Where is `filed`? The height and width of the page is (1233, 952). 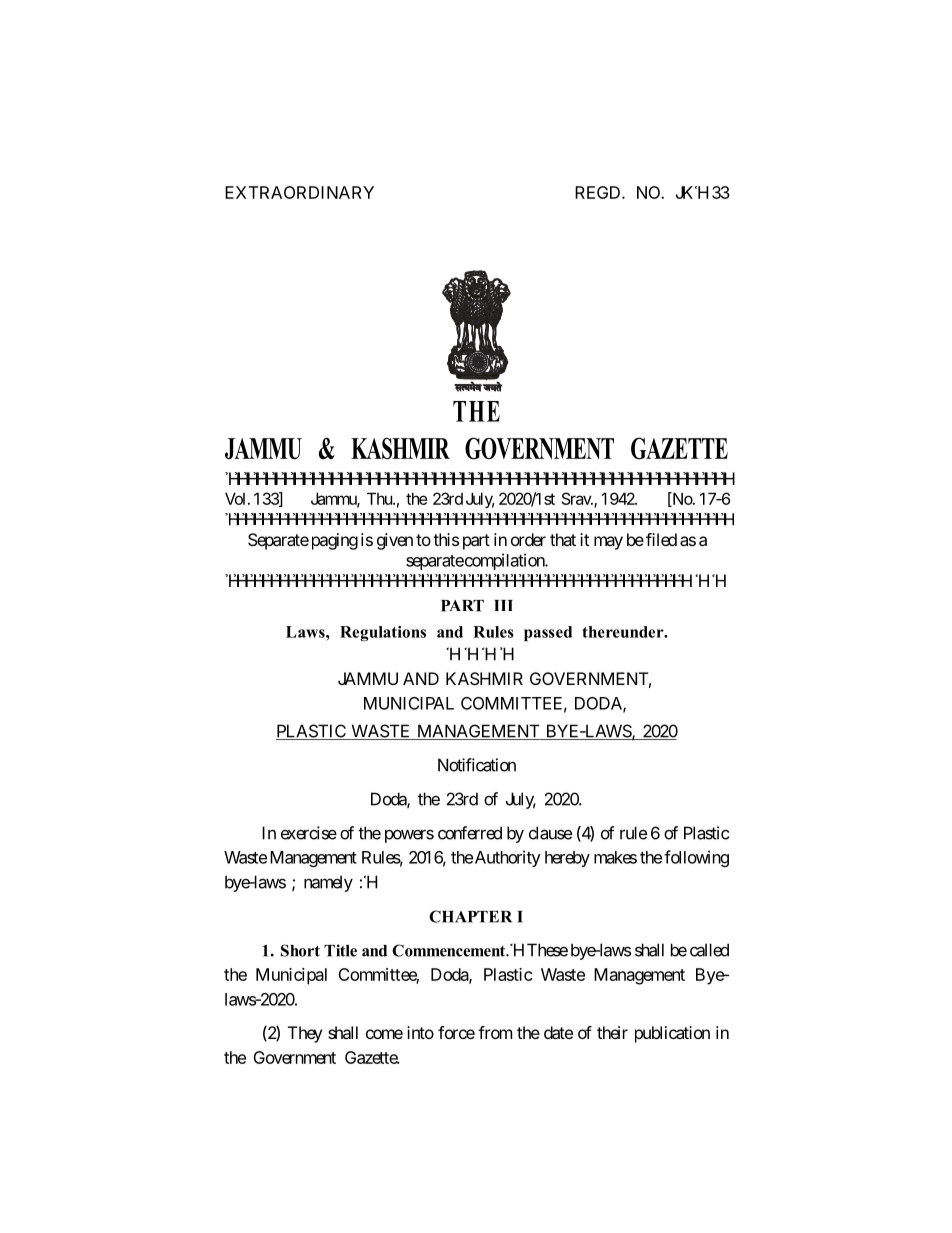 filed is located at coordinates (661, 539).
